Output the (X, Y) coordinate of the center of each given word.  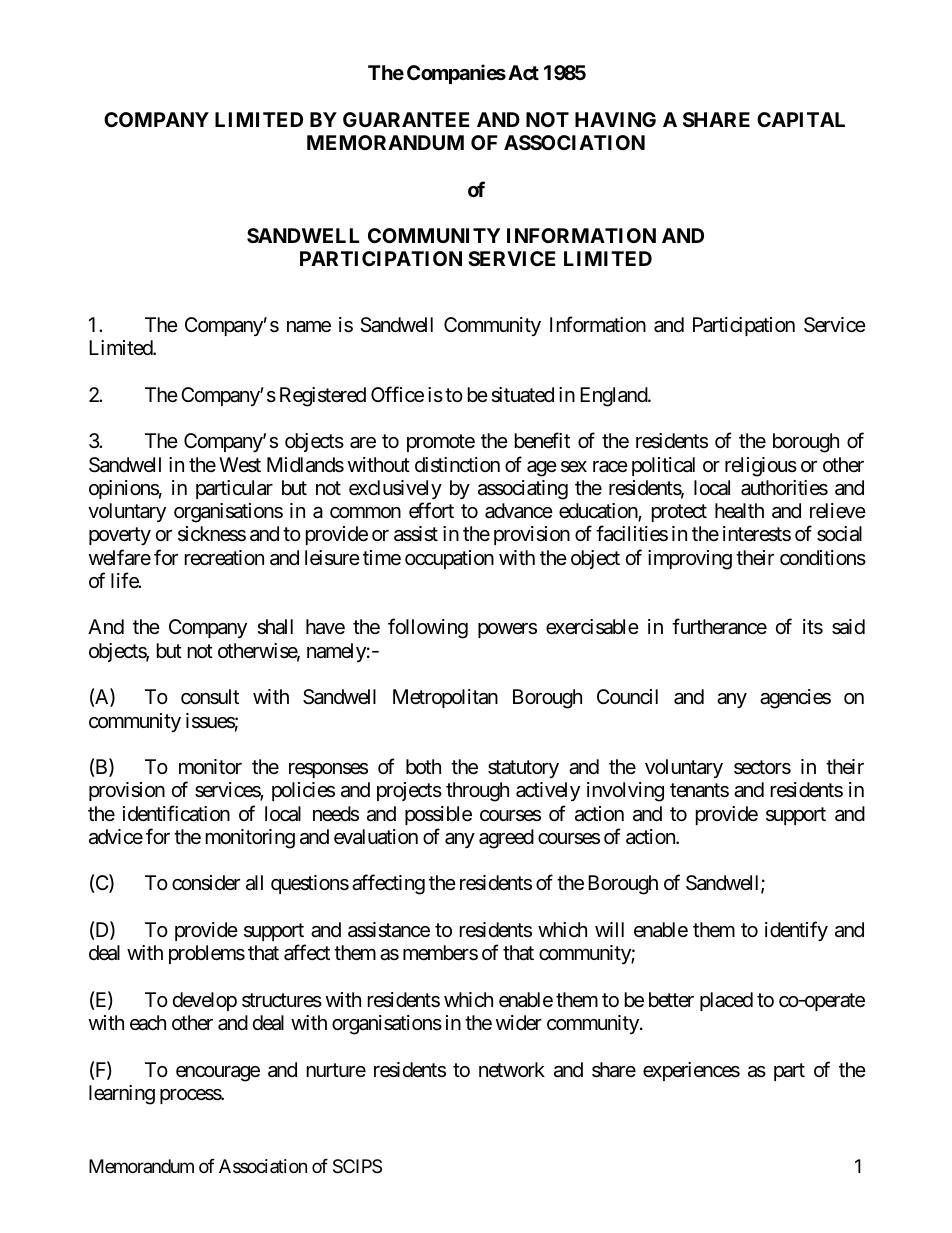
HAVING (615, 119)
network (512, 1069)
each (148, 1023)
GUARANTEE (406, 119)
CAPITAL (801, 119)
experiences (691, 1071)
